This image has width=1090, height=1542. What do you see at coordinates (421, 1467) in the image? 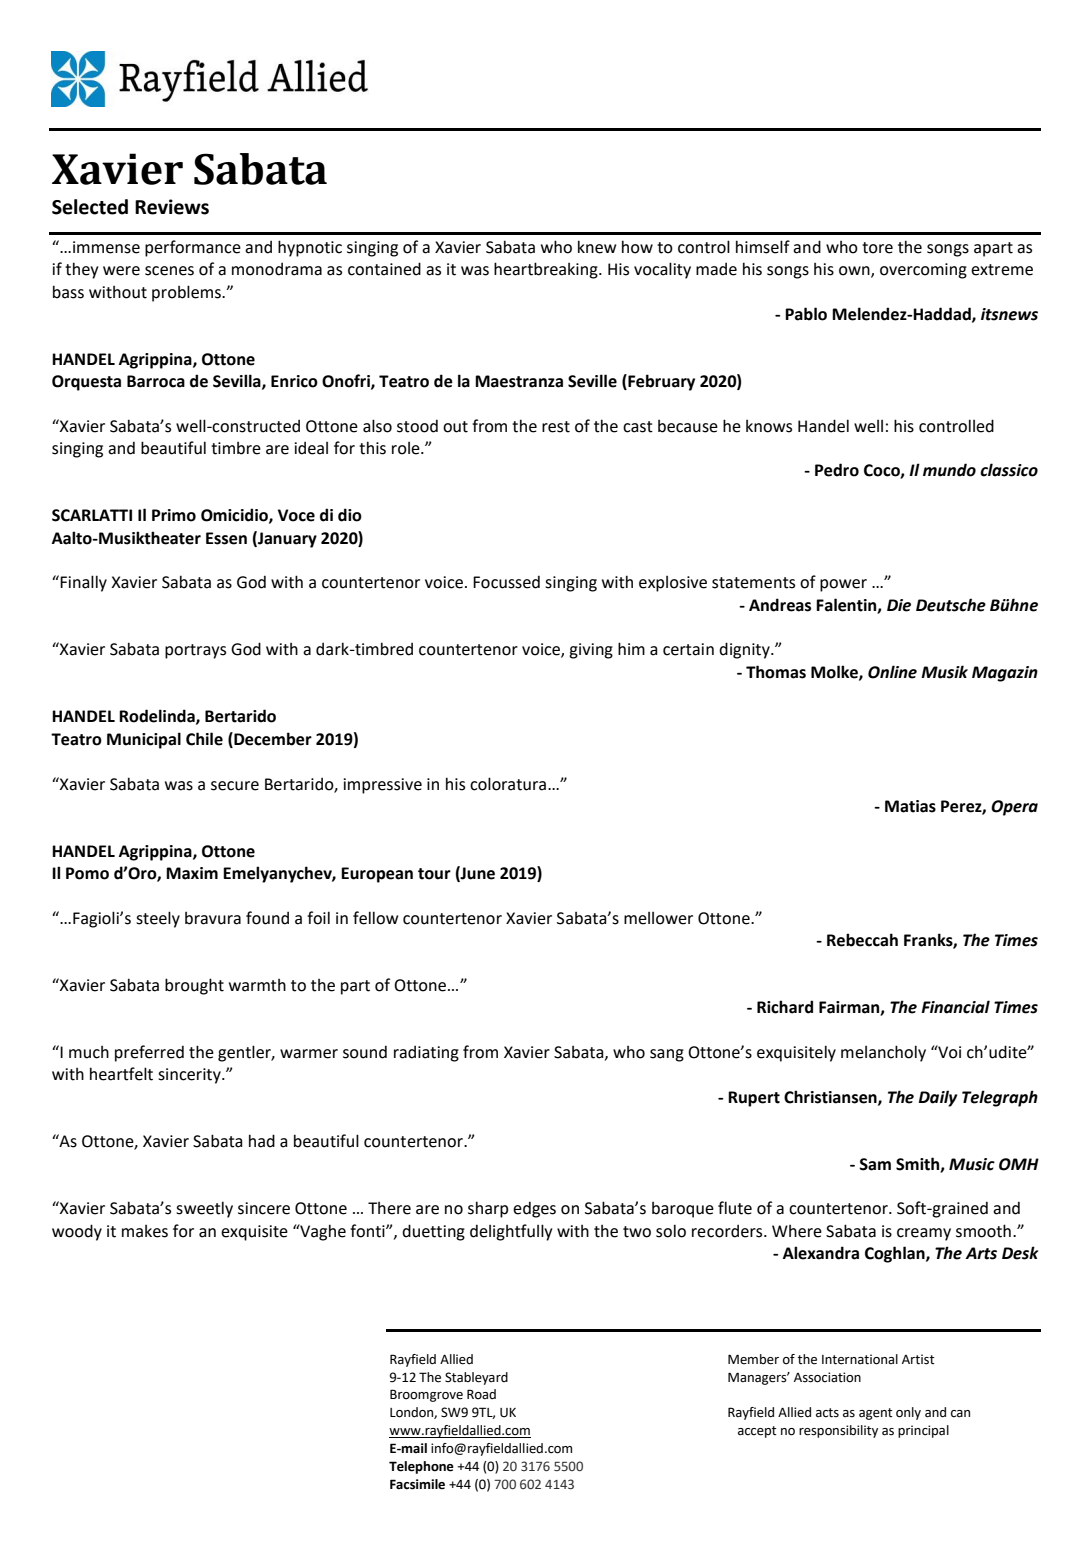
I see `Telephone` at bounding box center [421, 1467].
